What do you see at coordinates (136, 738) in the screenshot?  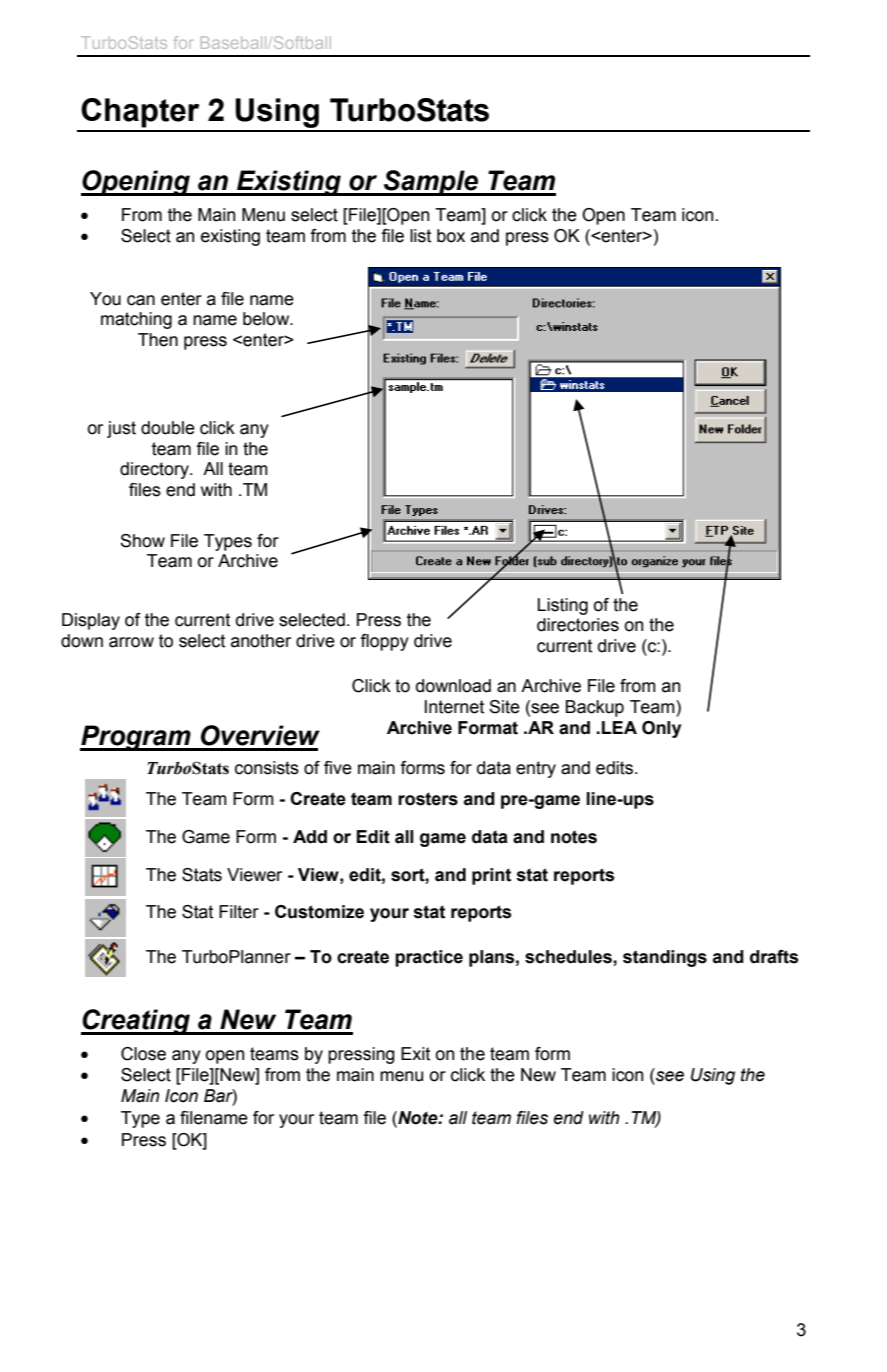 I see `Program` at bounding box center [136, 738].
